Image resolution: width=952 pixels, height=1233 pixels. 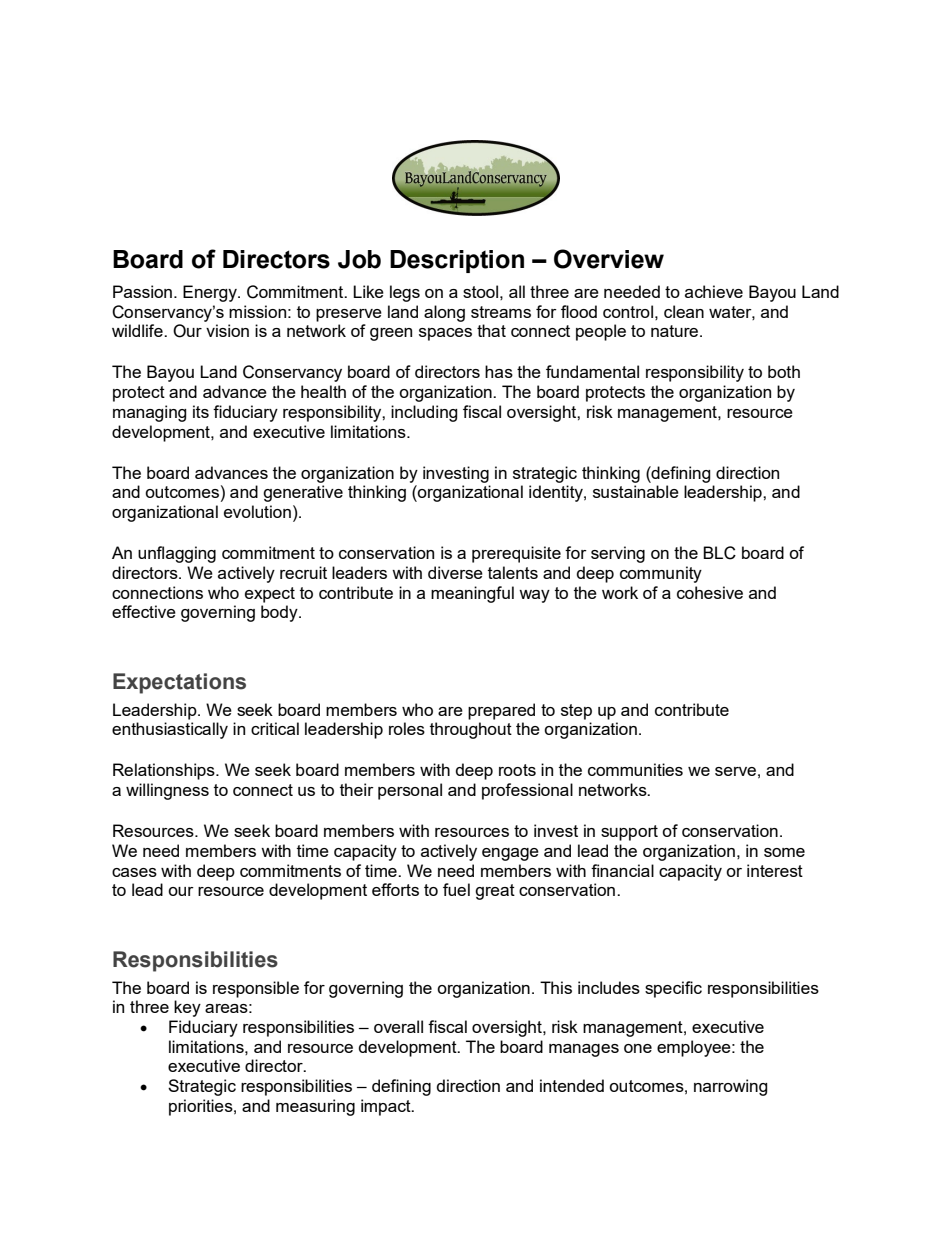 What do you see at coordinates (315, 1107) in the image?
I see `measuring` at bounding box center [315, 1107].
